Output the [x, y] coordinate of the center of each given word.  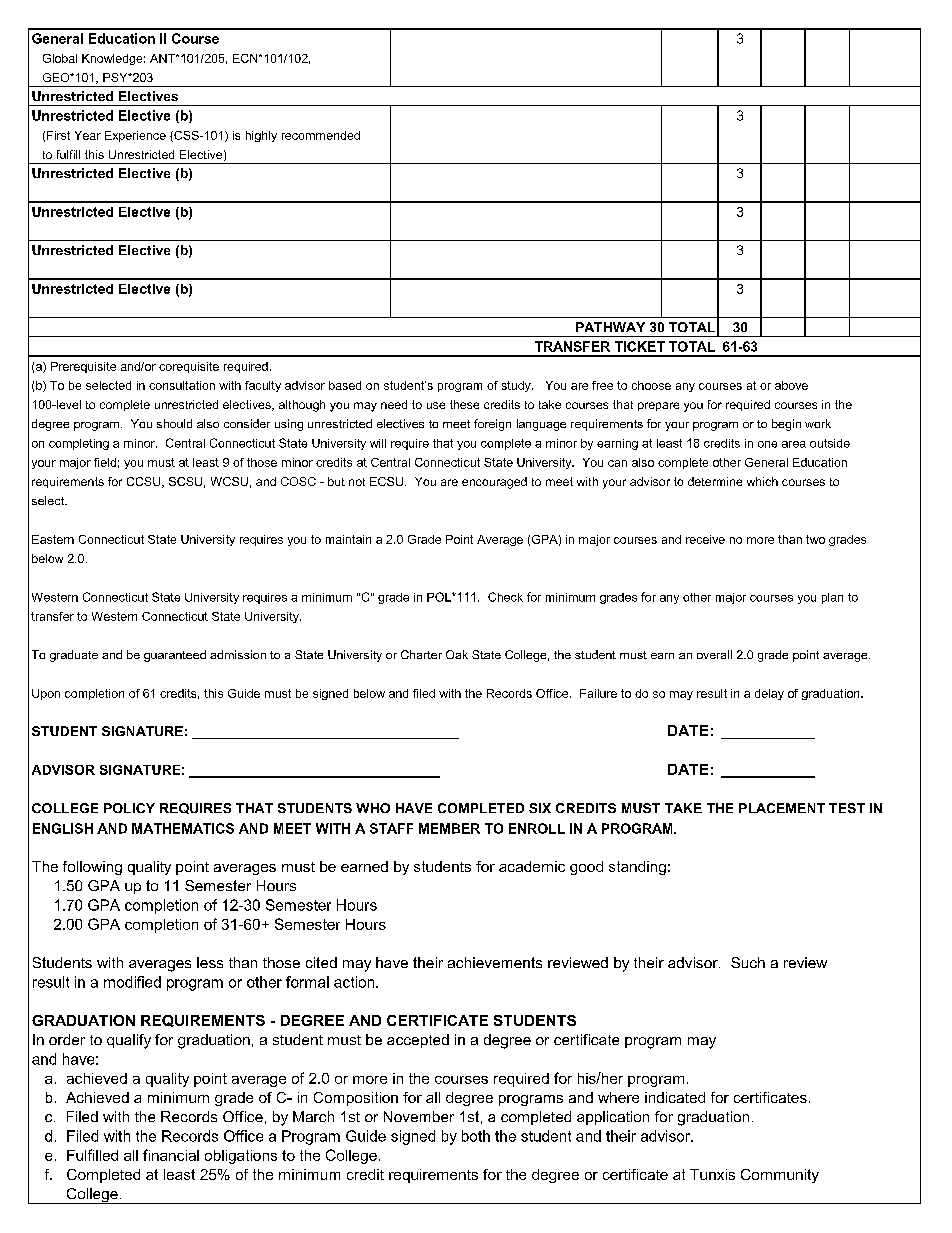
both [476, 1136]
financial [171, 1155]
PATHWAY [610, 327]
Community [780, 1176]
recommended [321, 135]
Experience [135, 136]
